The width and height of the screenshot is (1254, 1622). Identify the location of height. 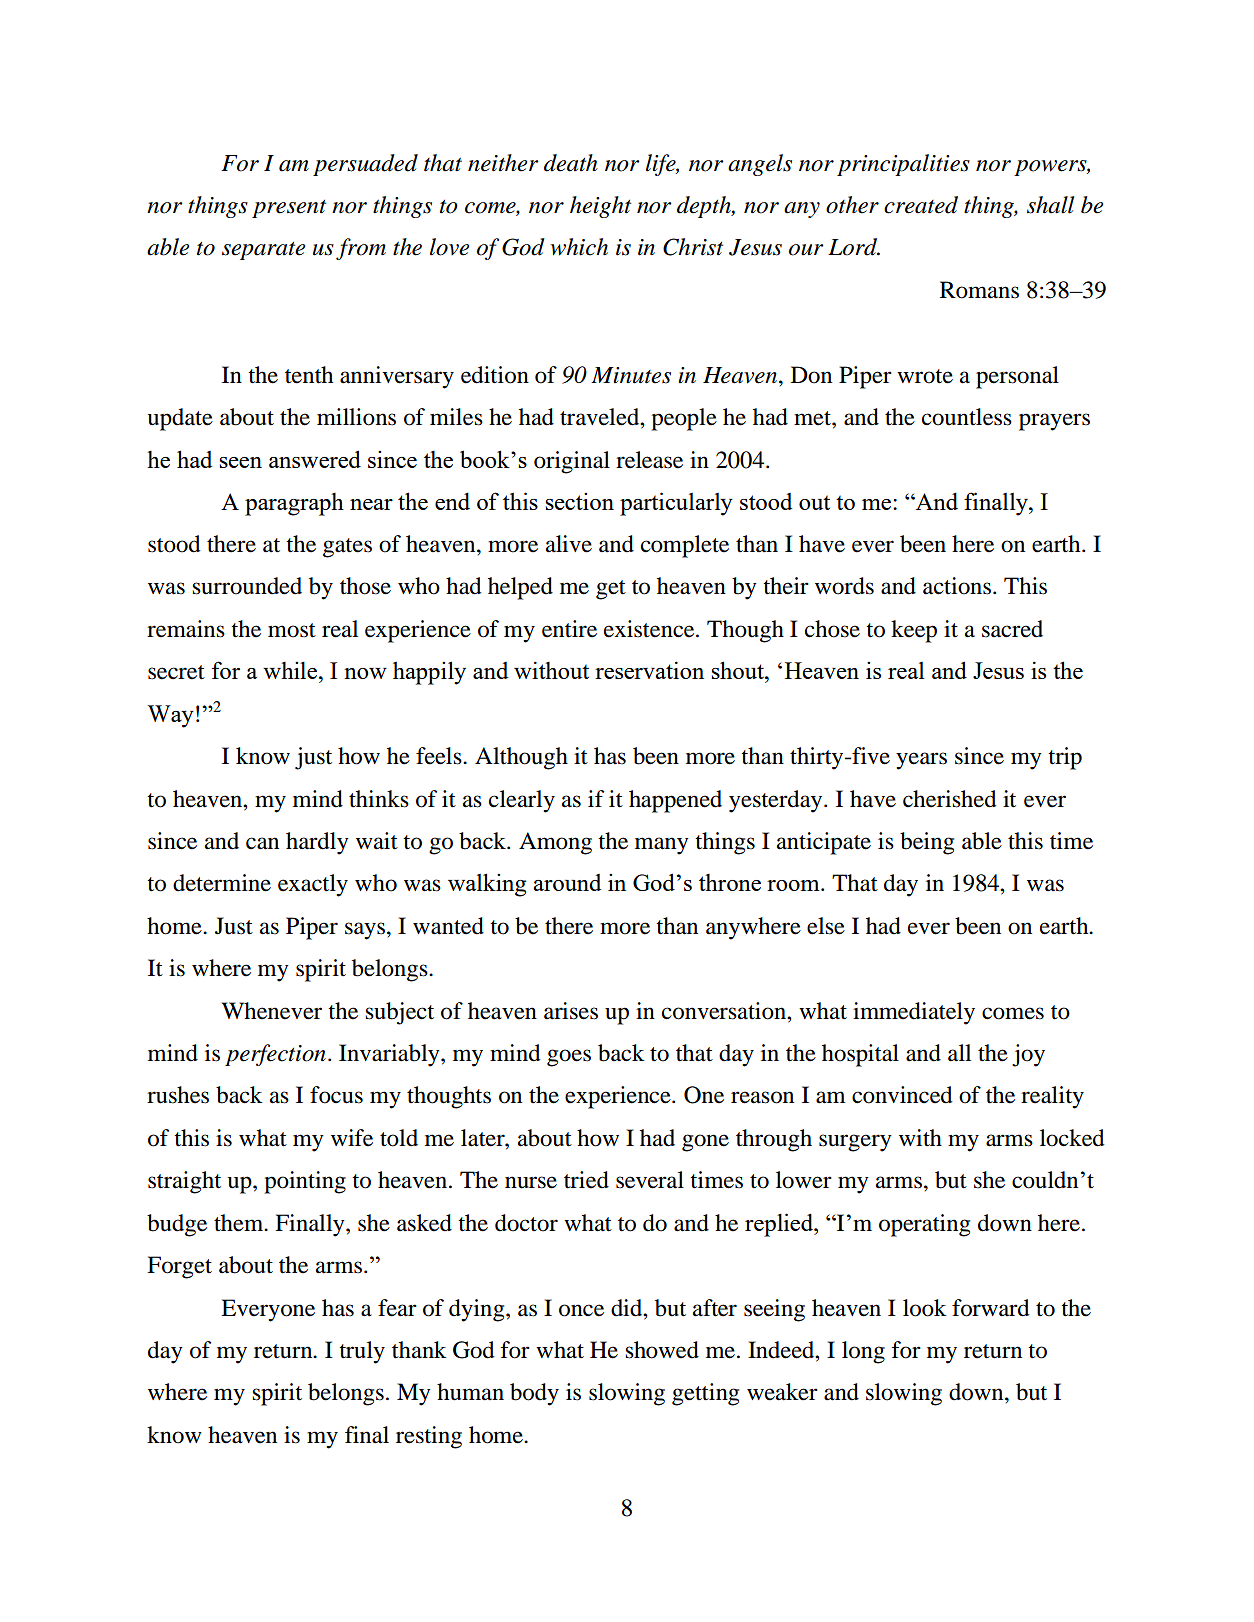
(600, 207).
